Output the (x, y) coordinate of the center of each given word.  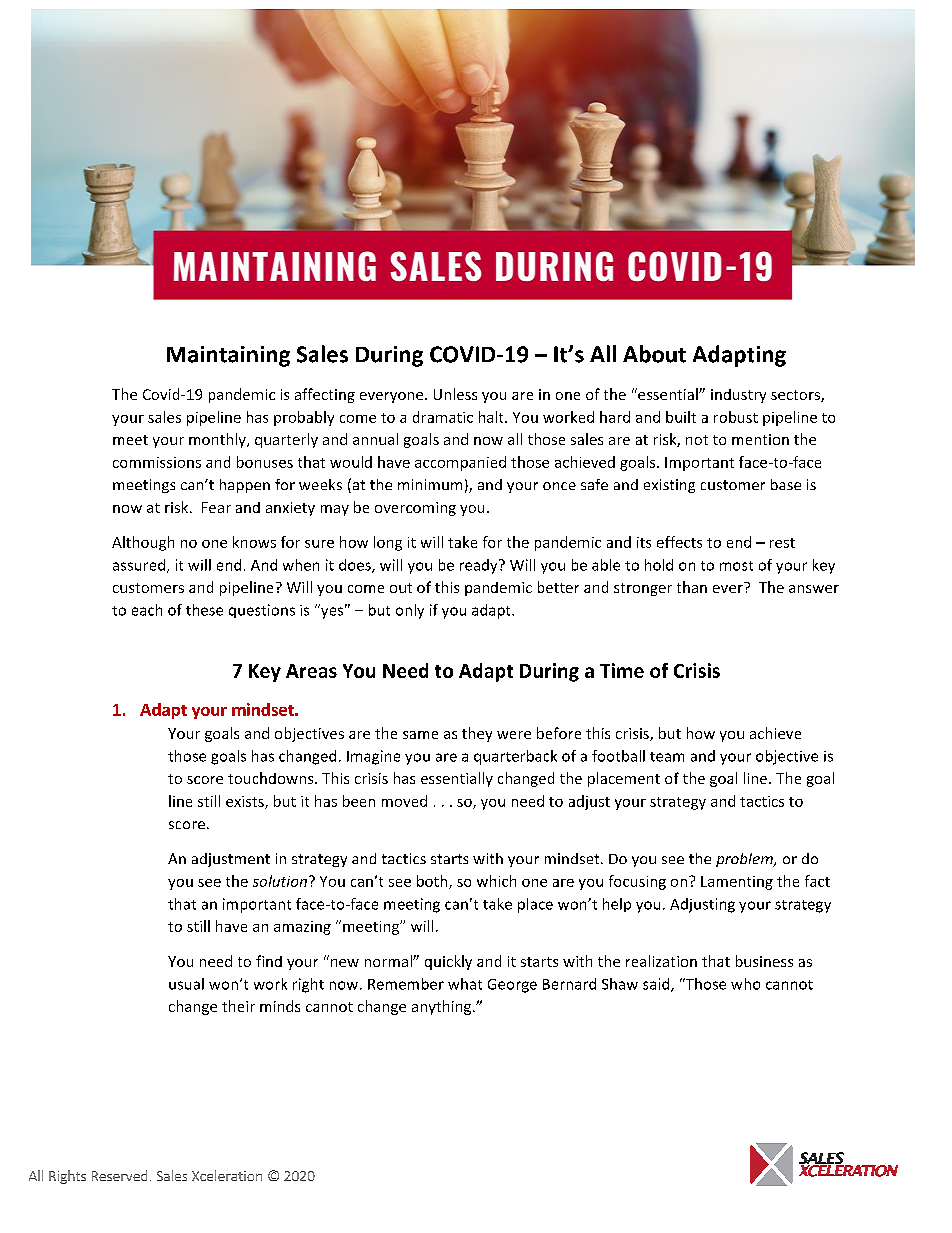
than (692, 587)
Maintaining (228, 356)
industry (738, 396)
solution (280, 881)
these (204, 610)
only (410, 611)
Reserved (119, 1175)
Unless (455, 394)
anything (443, 1007)
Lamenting (737, 883)
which (496, 881)
